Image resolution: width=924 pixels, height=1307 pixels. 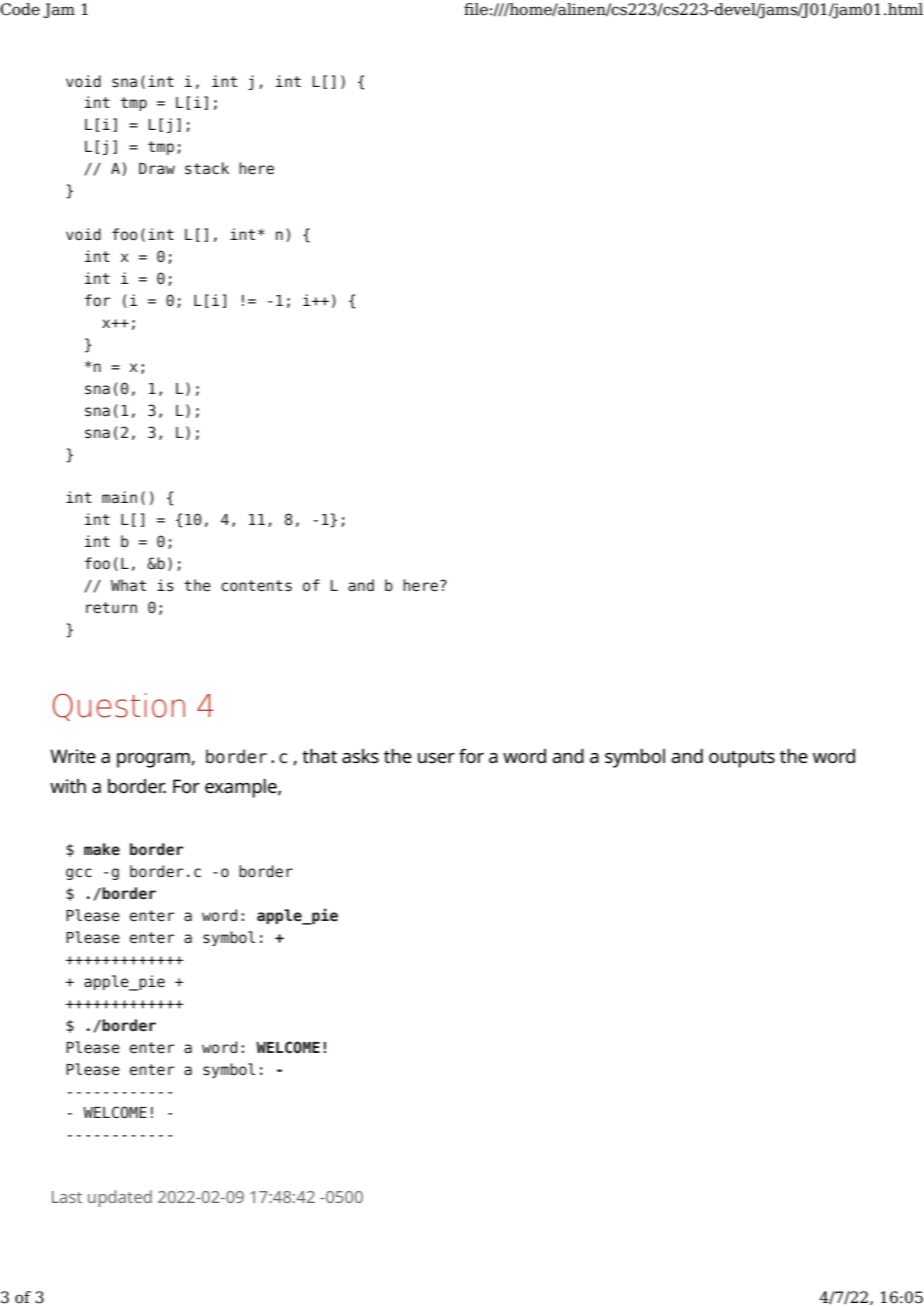 I want to click on Last, so click(x=67, y=1197).
